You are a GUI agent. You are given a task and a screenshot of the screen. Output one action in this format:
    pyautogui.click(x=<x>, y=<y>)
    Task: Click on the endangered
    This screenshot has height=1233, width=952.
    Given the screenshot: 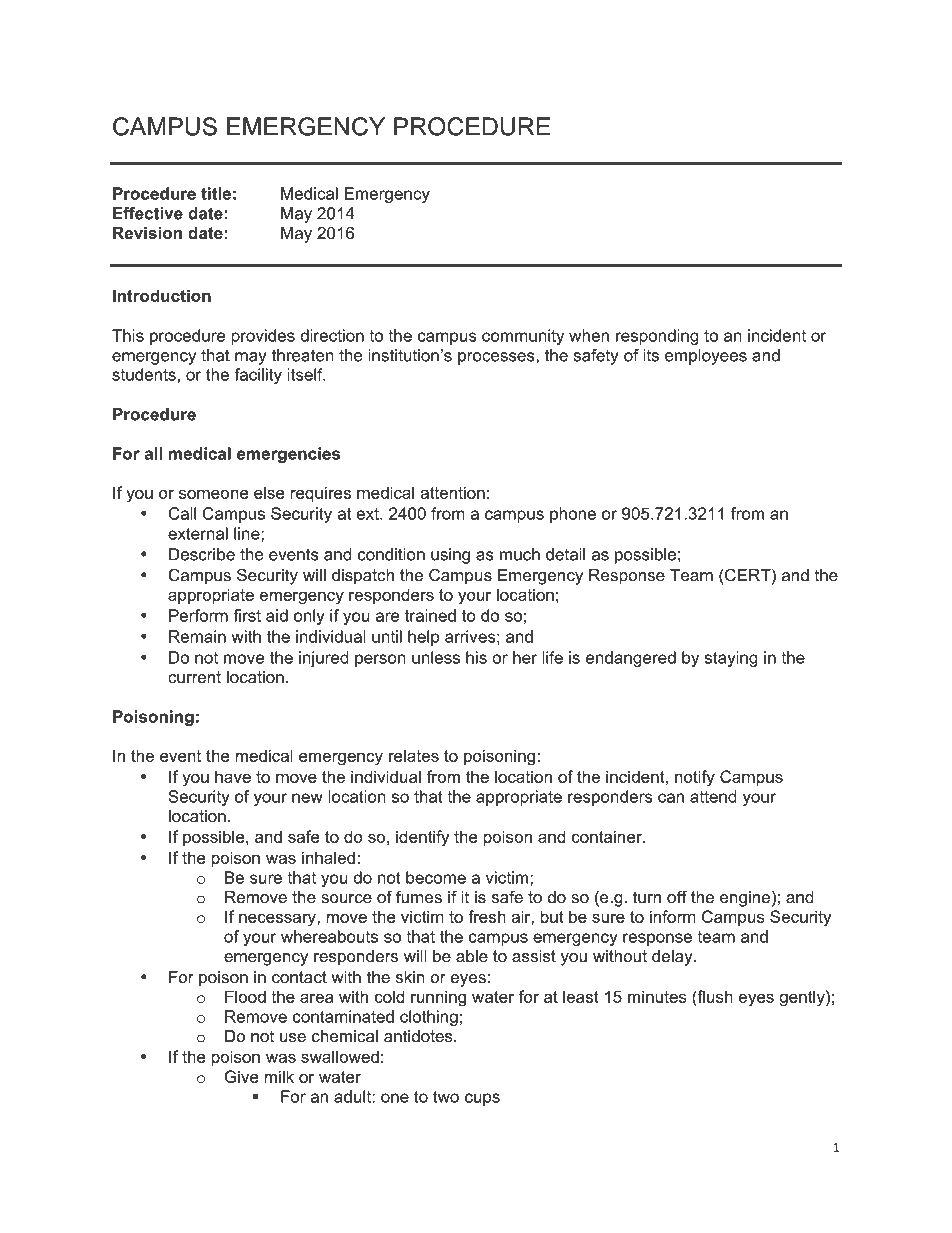 What is the action you would take?
    pyautogui.click(x=631, y=659)
